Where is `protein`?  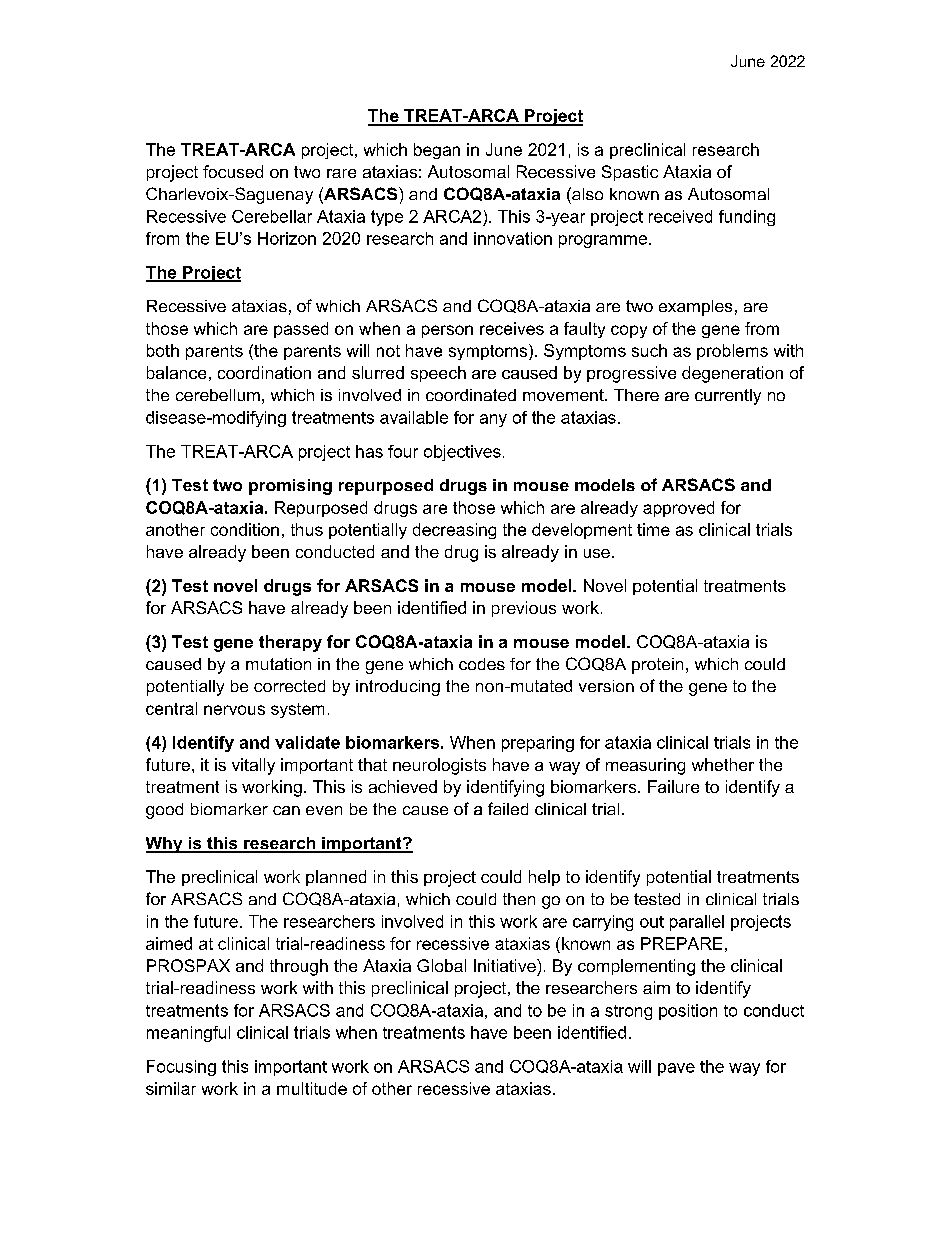
protein is located at coordinates (657, 666).
